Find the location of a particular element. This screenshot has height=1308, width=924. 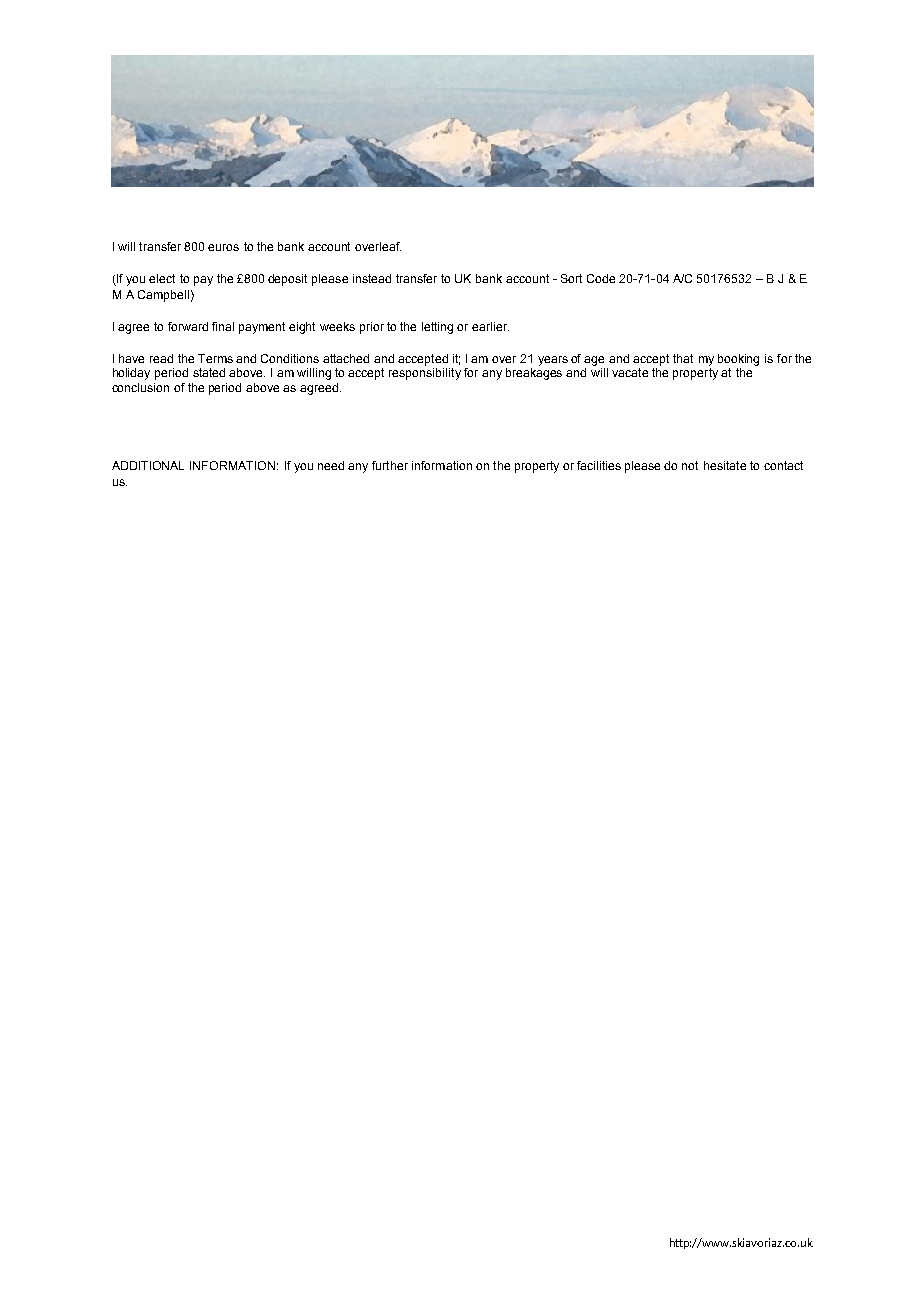

conclusion is located at coordinates (140, 387).
